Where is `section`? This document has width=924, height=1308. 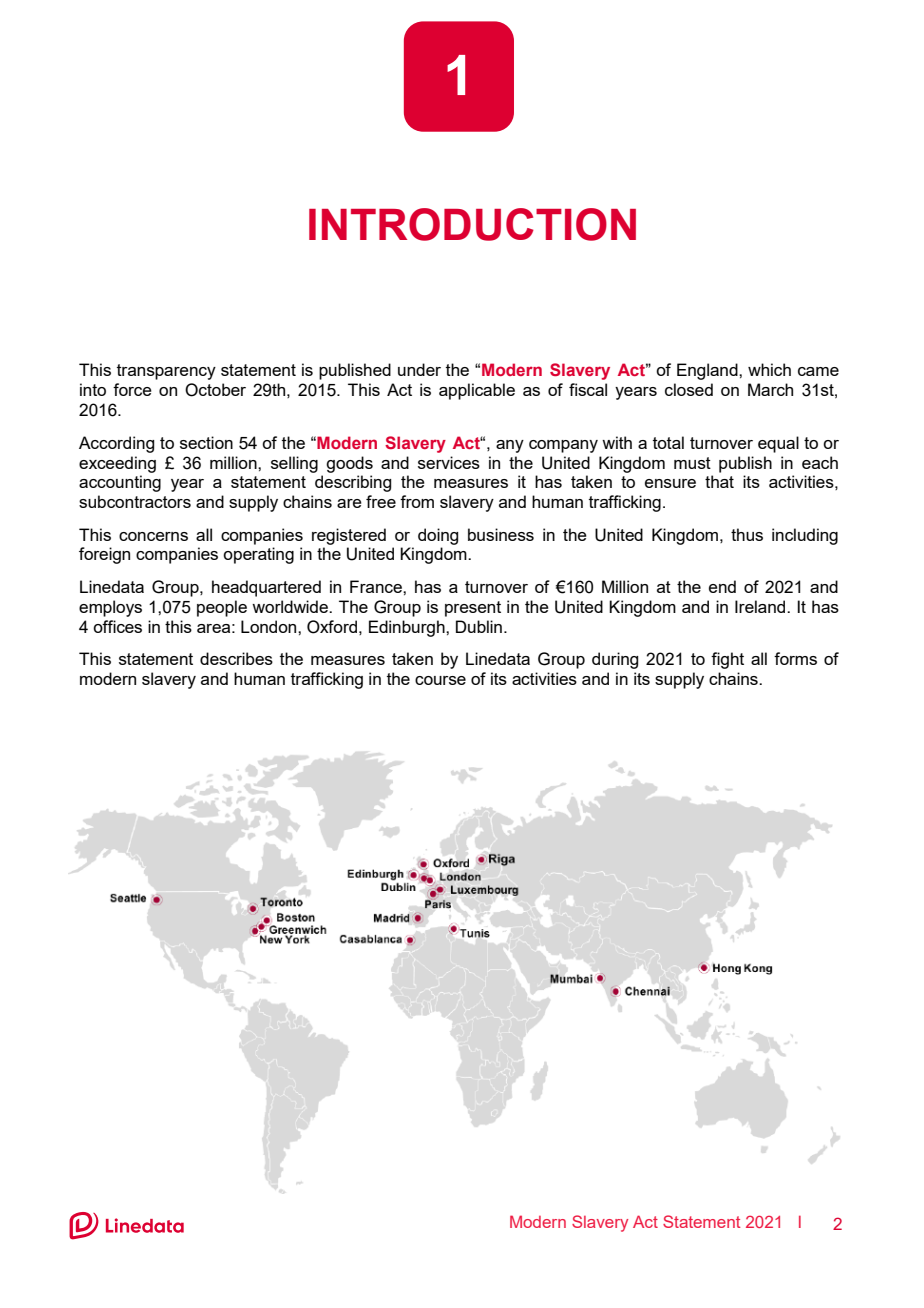 section is located at coordinates (206, 442).
